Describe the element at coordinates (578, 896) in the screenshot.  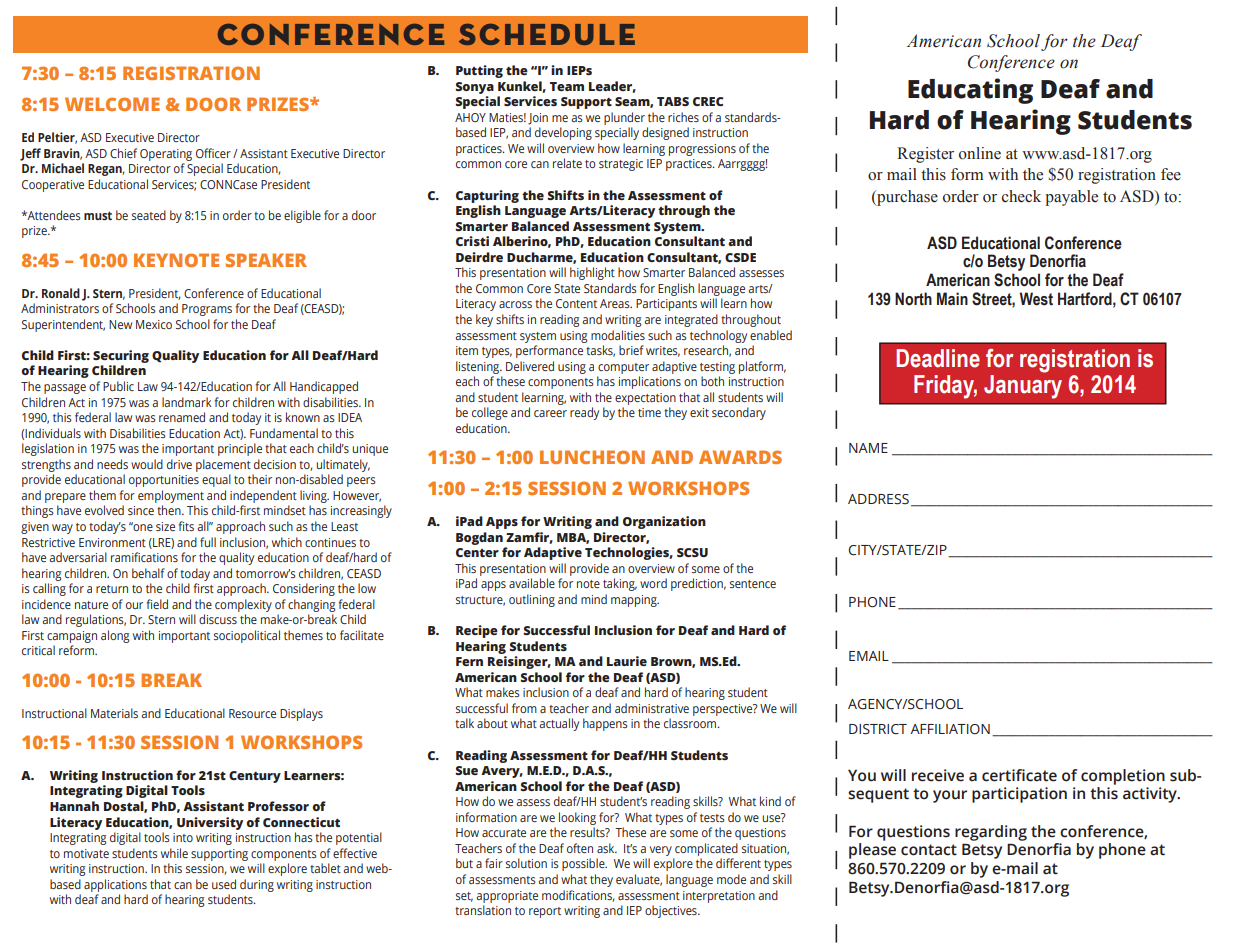
I see `modifications` at that location.
